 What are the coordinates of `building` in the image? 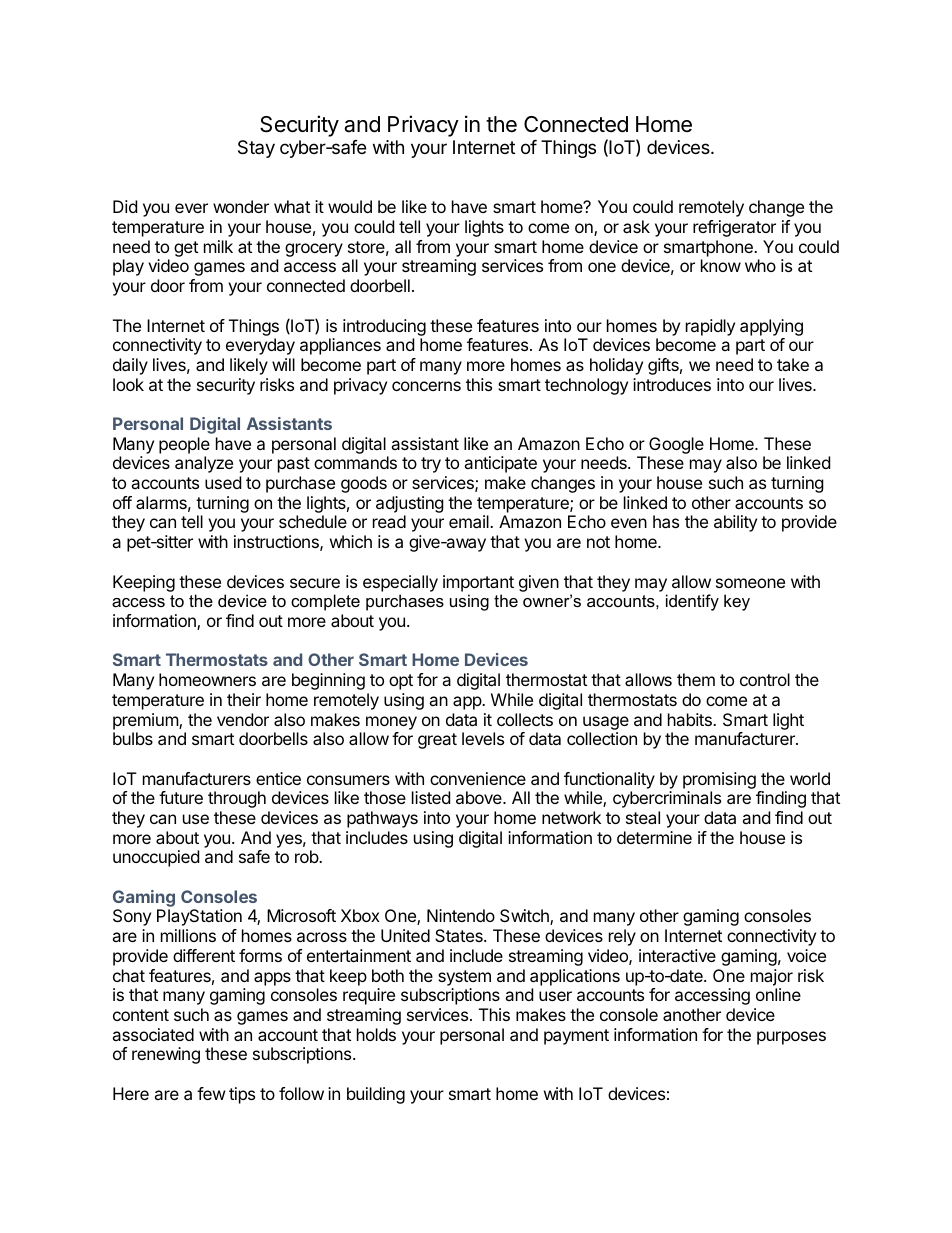 It's located at (376, 1095).
